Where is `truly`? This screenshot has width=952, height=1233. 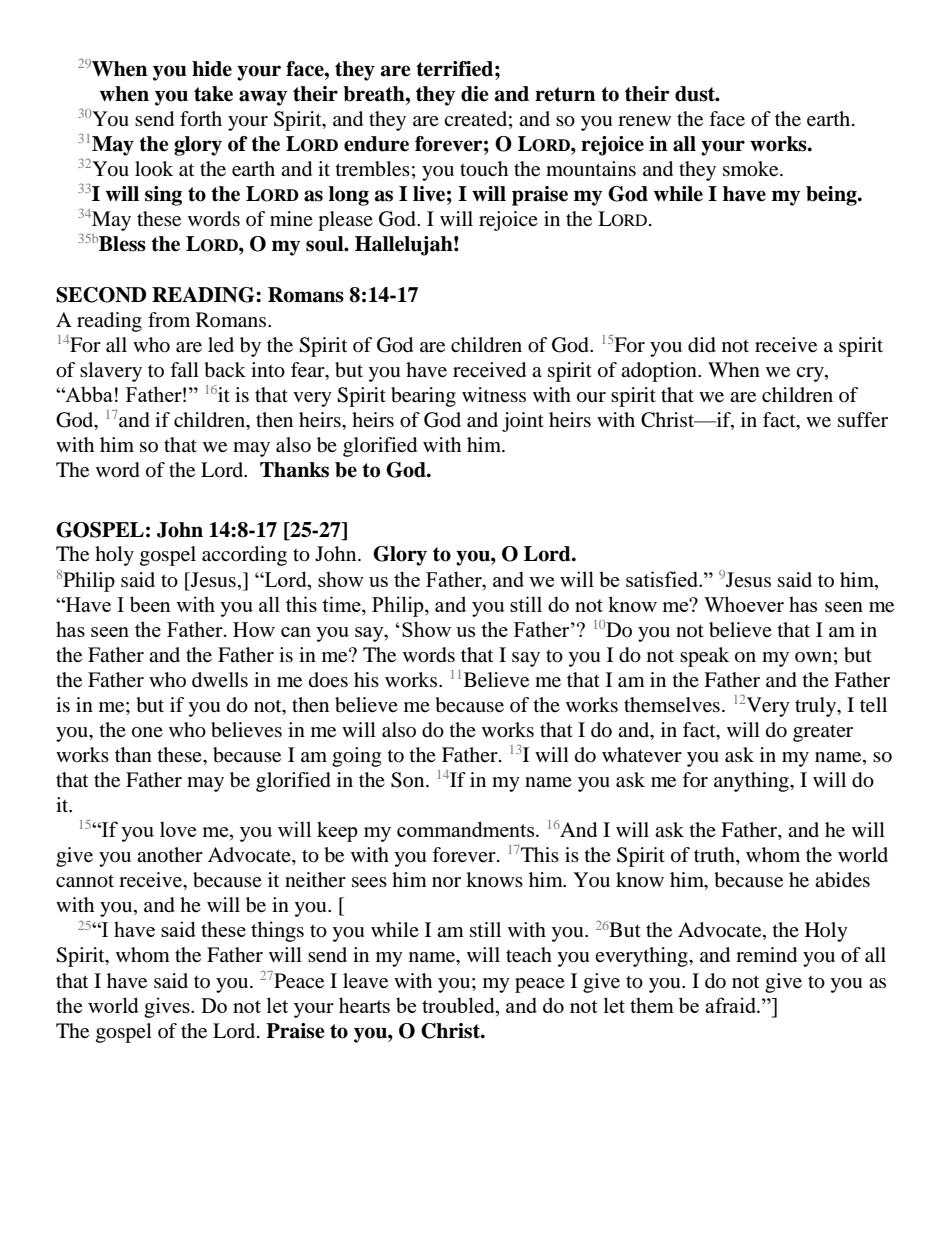 truly is located at coordinates (817, 707).
